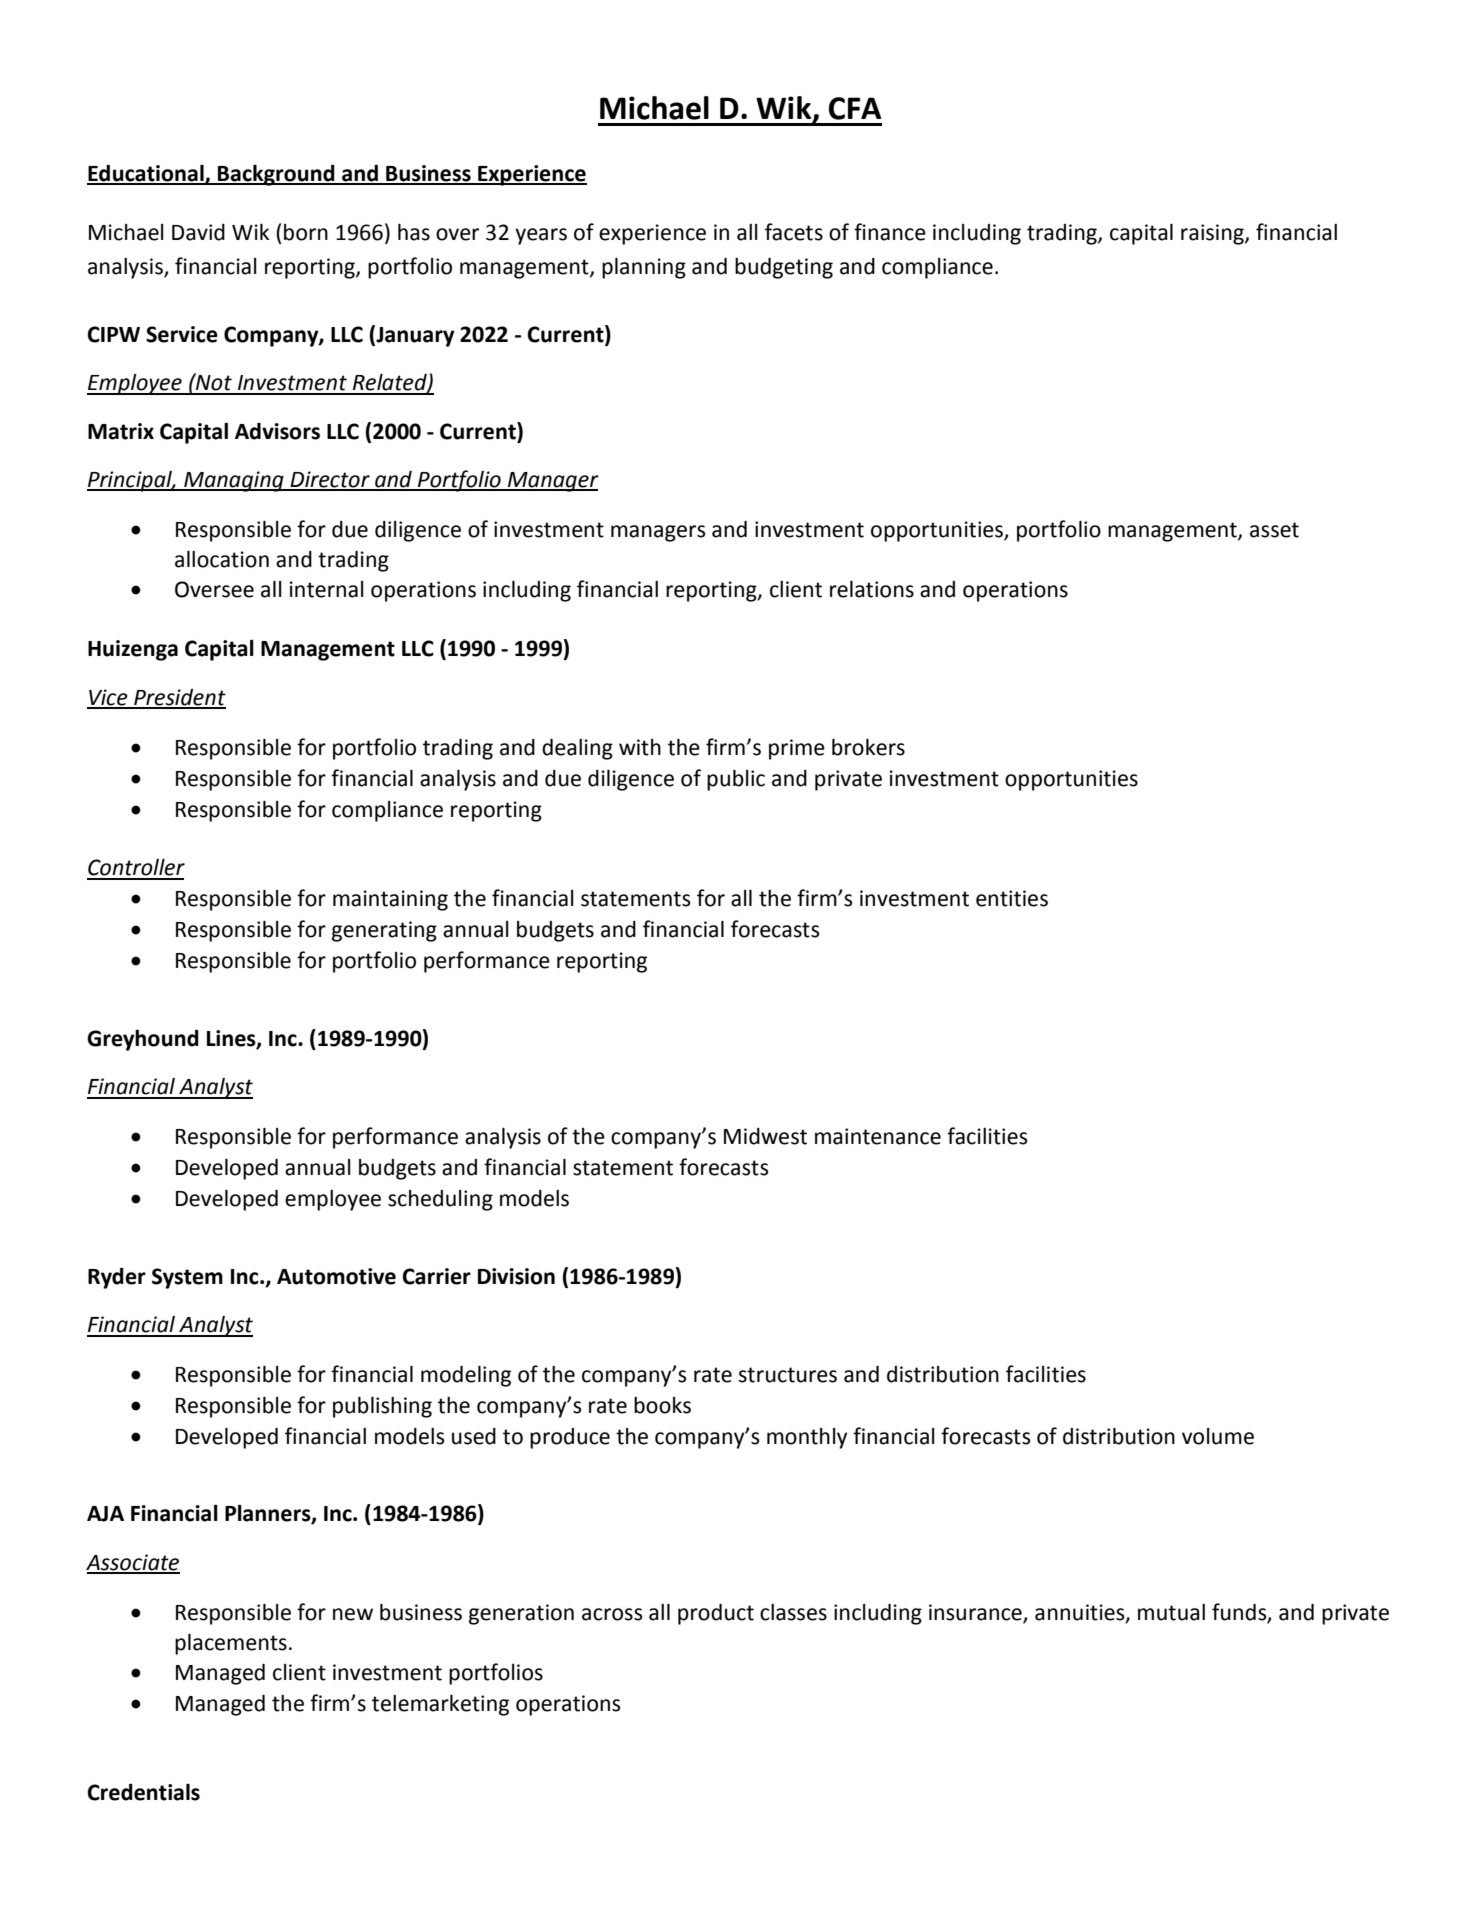 The height and width of the screenshot is (1916, 1480). What do you see at coordinates (736, 780) in the screenshot?
I see `public` at bounding box center [736, 780].
